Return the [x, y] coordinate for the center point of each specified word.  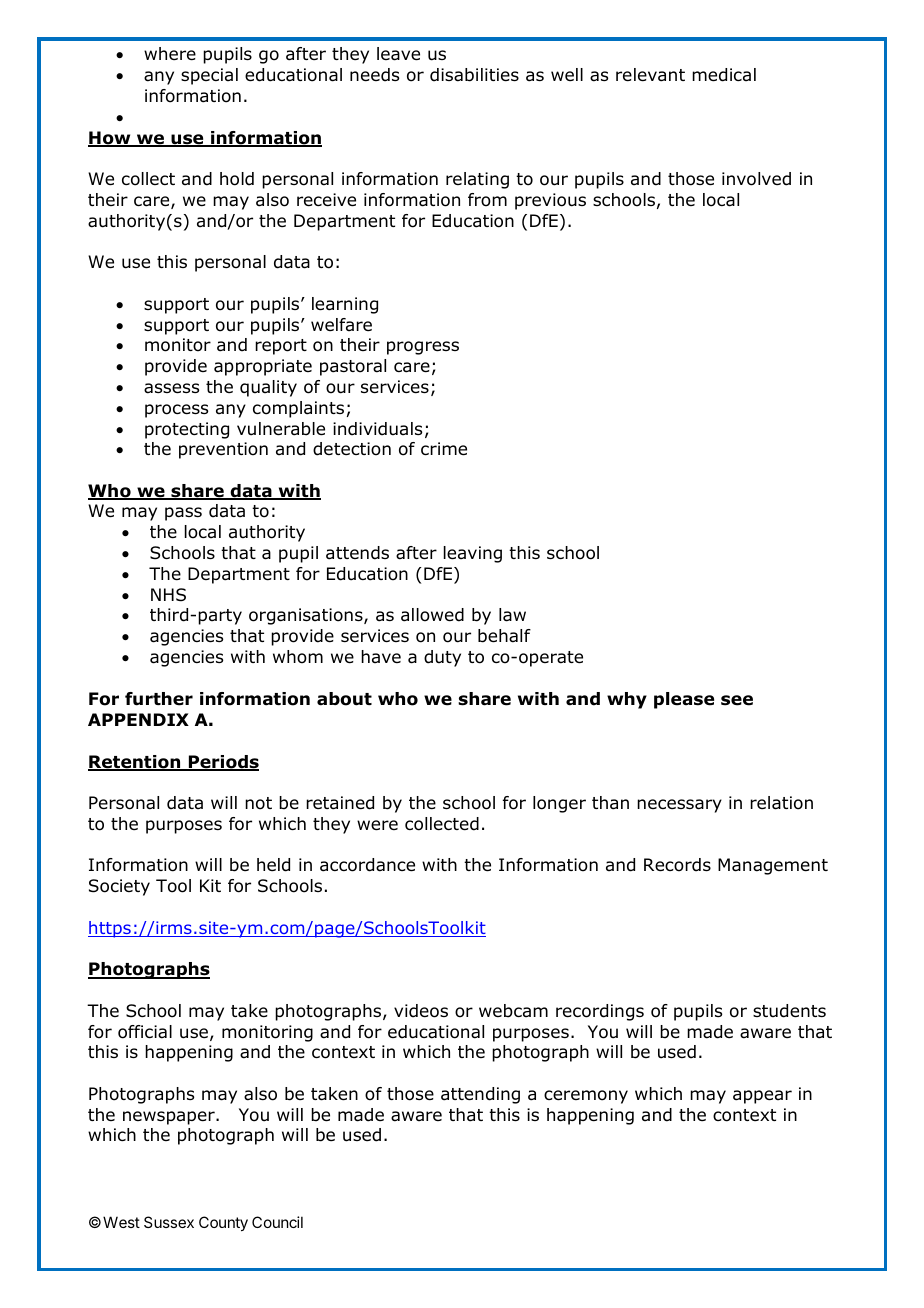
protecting [187, 430]
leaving [473, 554]
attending [480, 1095]
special [209, 76]
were [377, 825]
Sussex [169, 1222]
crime [444, 449]
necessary [679, 806]
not [258, 803]
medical [724, 75]
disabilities [474, 75]
